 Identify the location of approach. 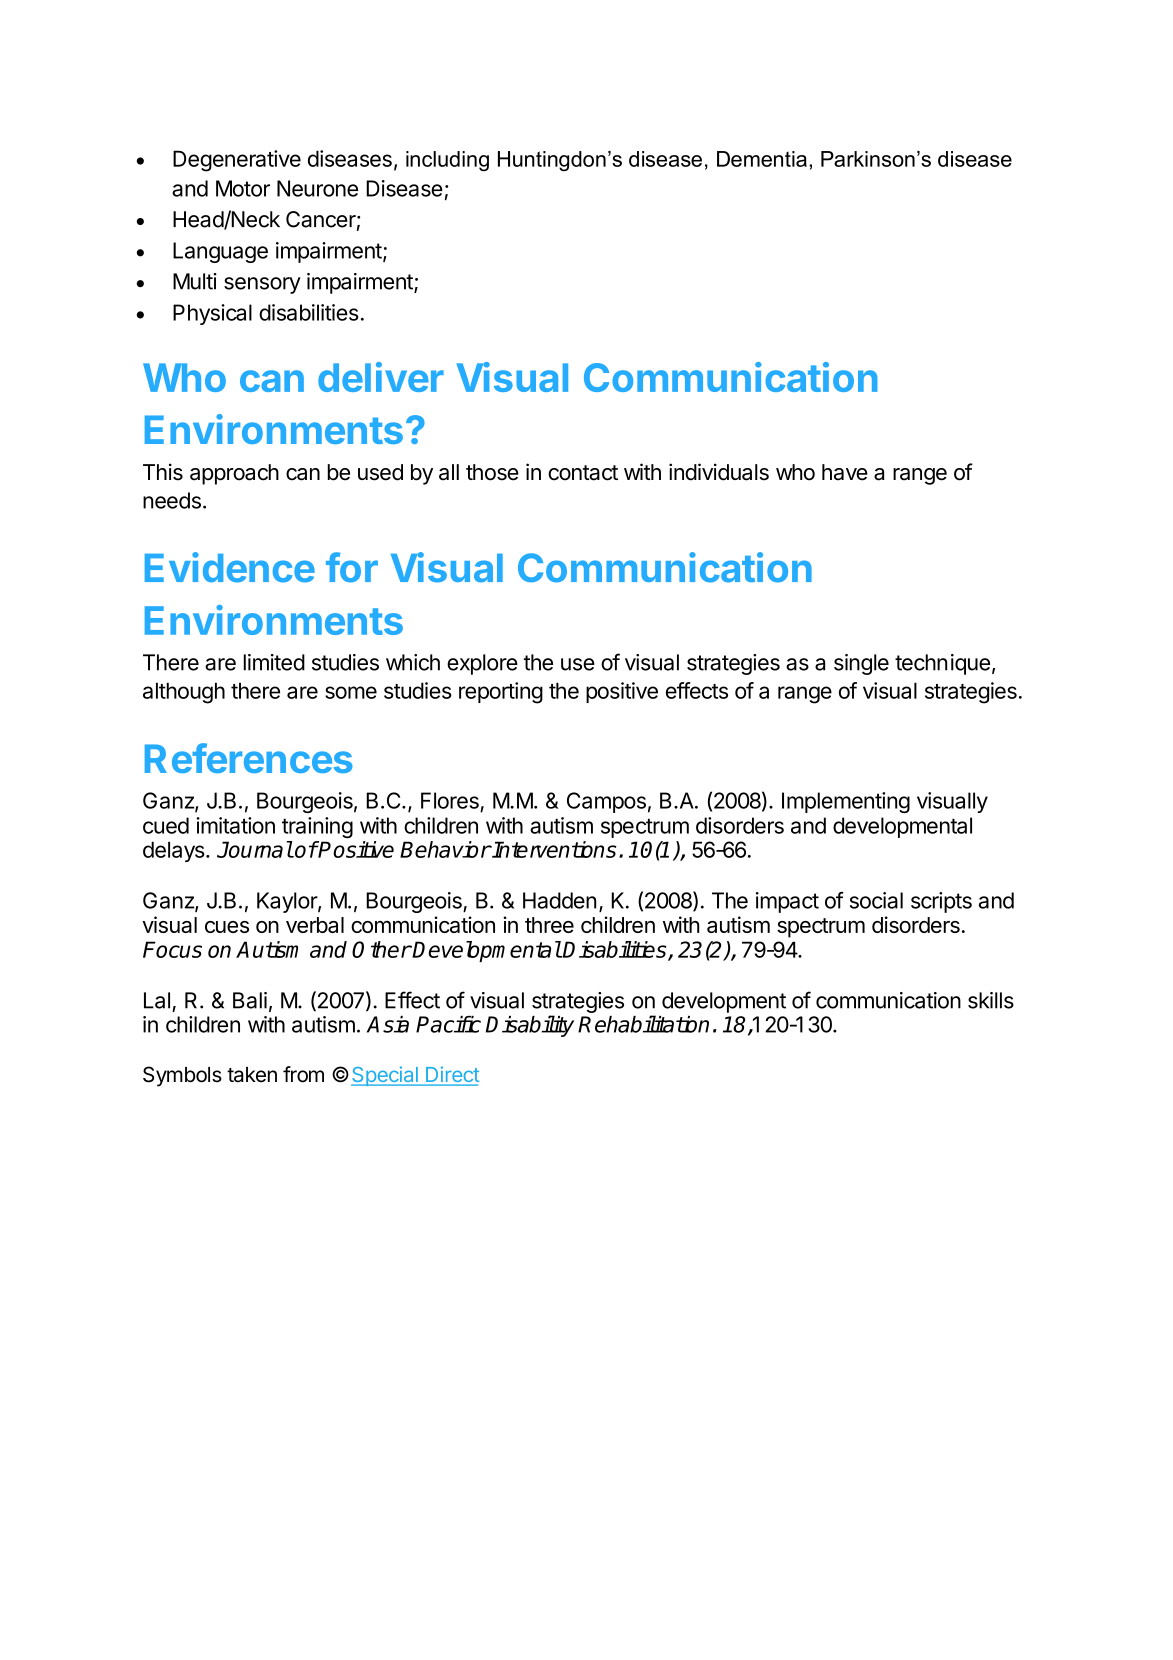
(234, 474).
